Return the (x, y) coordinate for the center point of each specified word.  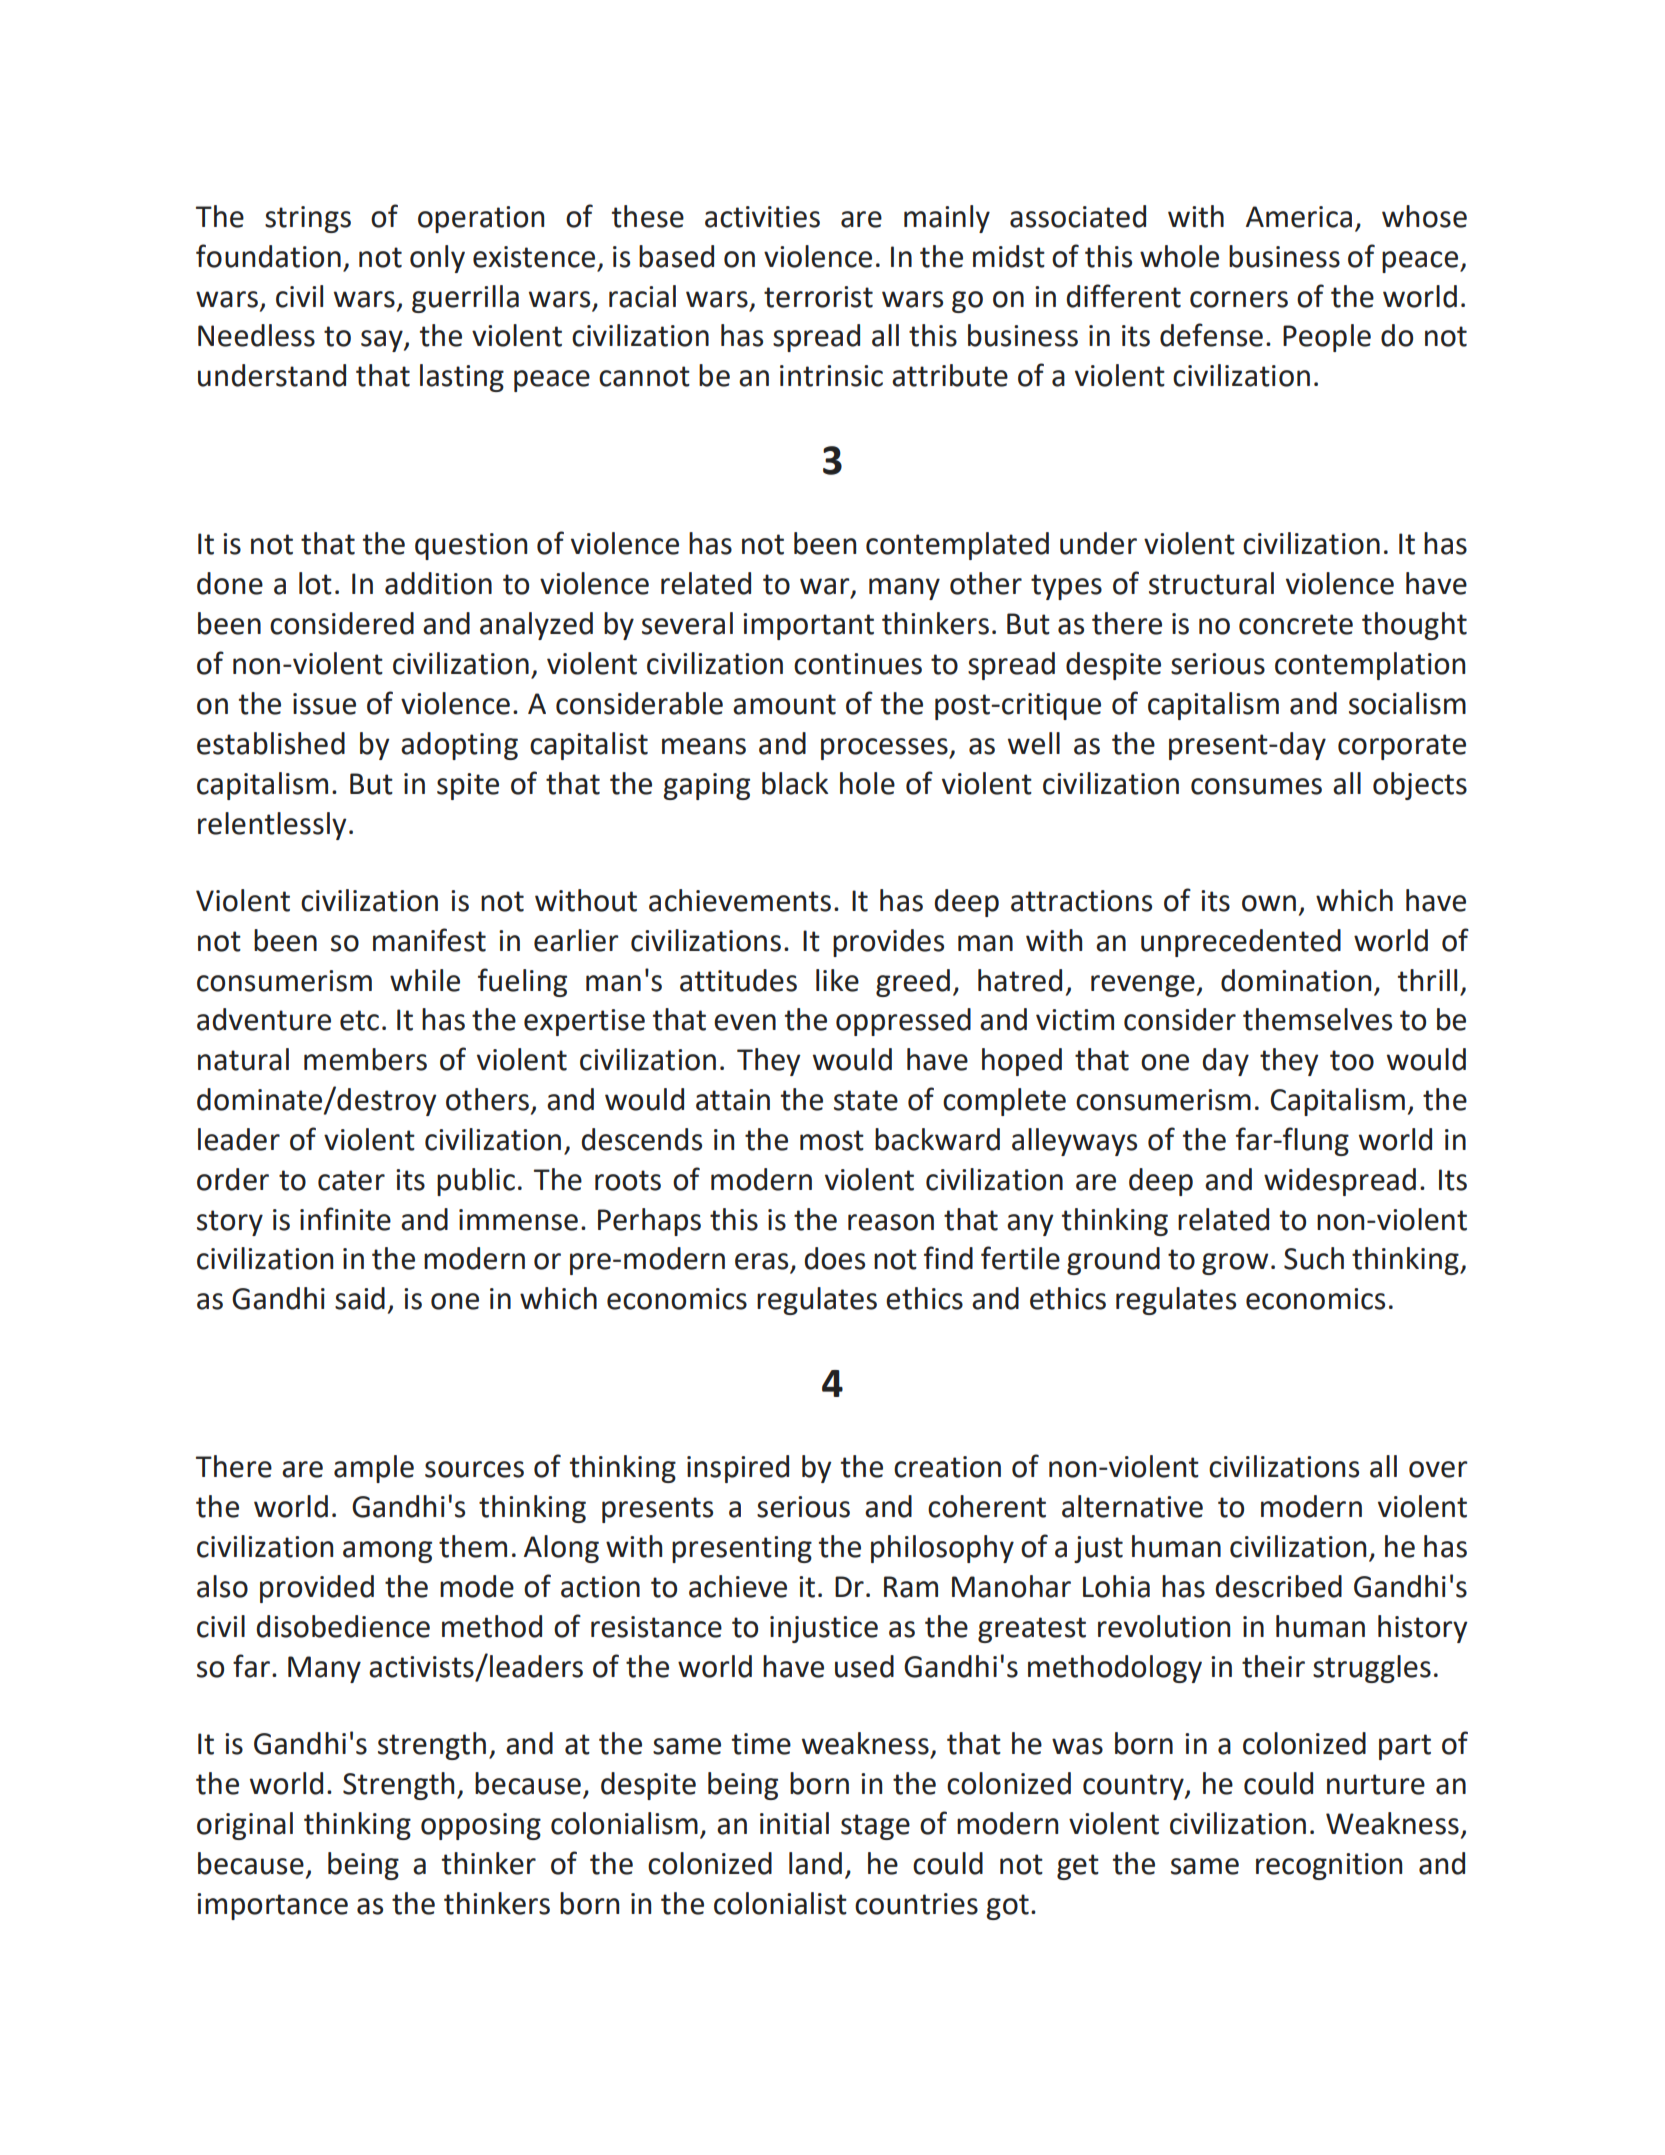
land (815, 1863)
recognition (1329, 1866)
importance (272, 1906)
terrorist (818, 297)
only (437, 259)
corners (1239, 299)
